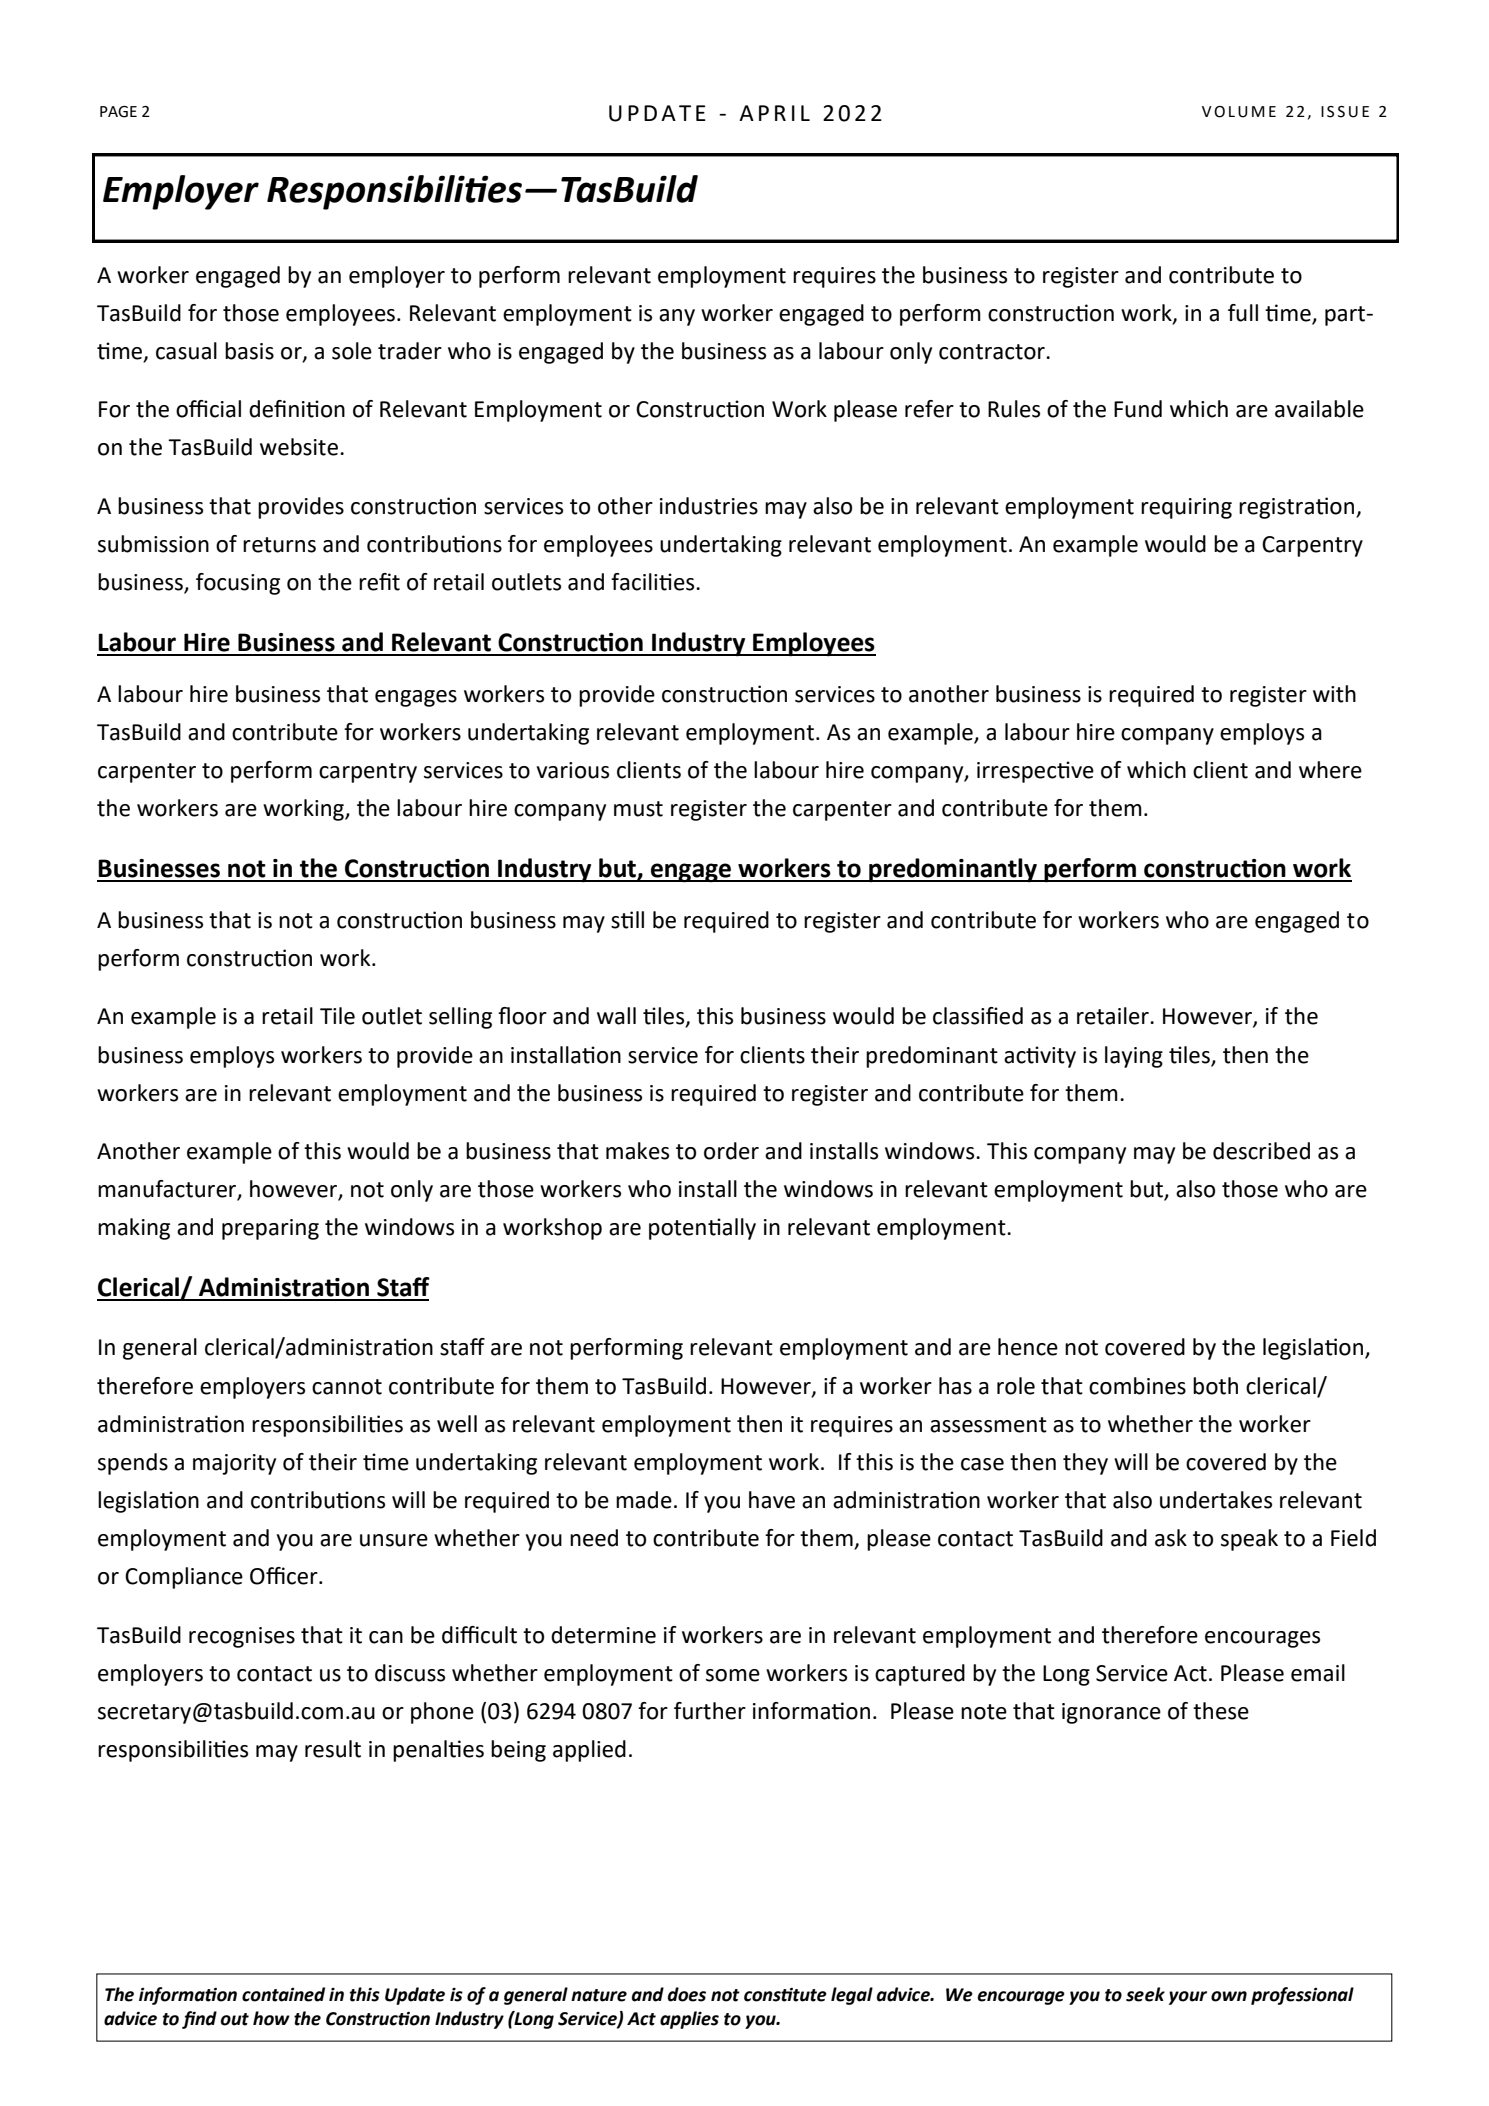 This page has width=1489, height=2106. What do you see at coordinates (993, 352) in the page?
I see `contractor` at bounding box center [993, 352].
